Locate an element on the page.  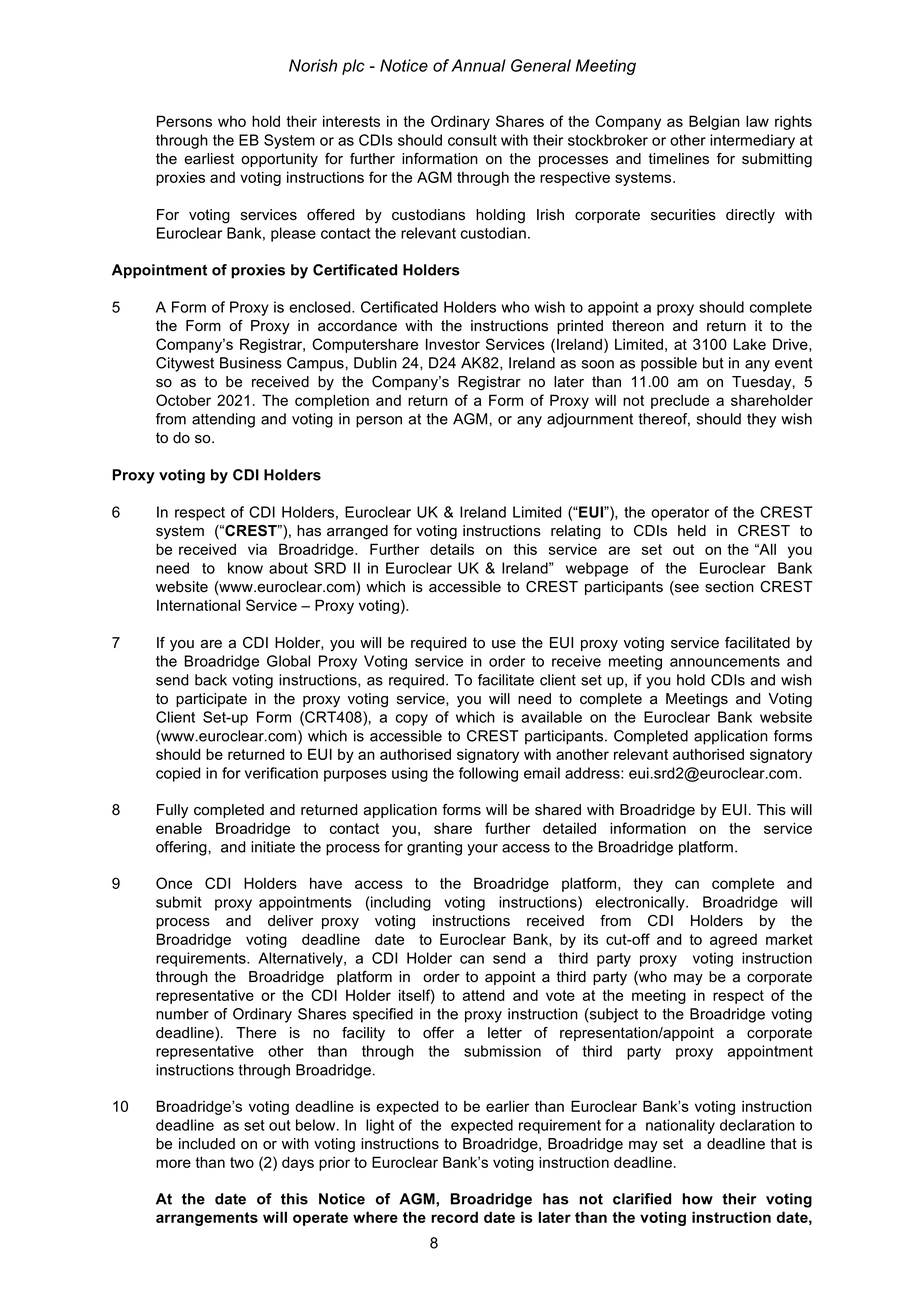
operator is located at coordinates (680, 514).
